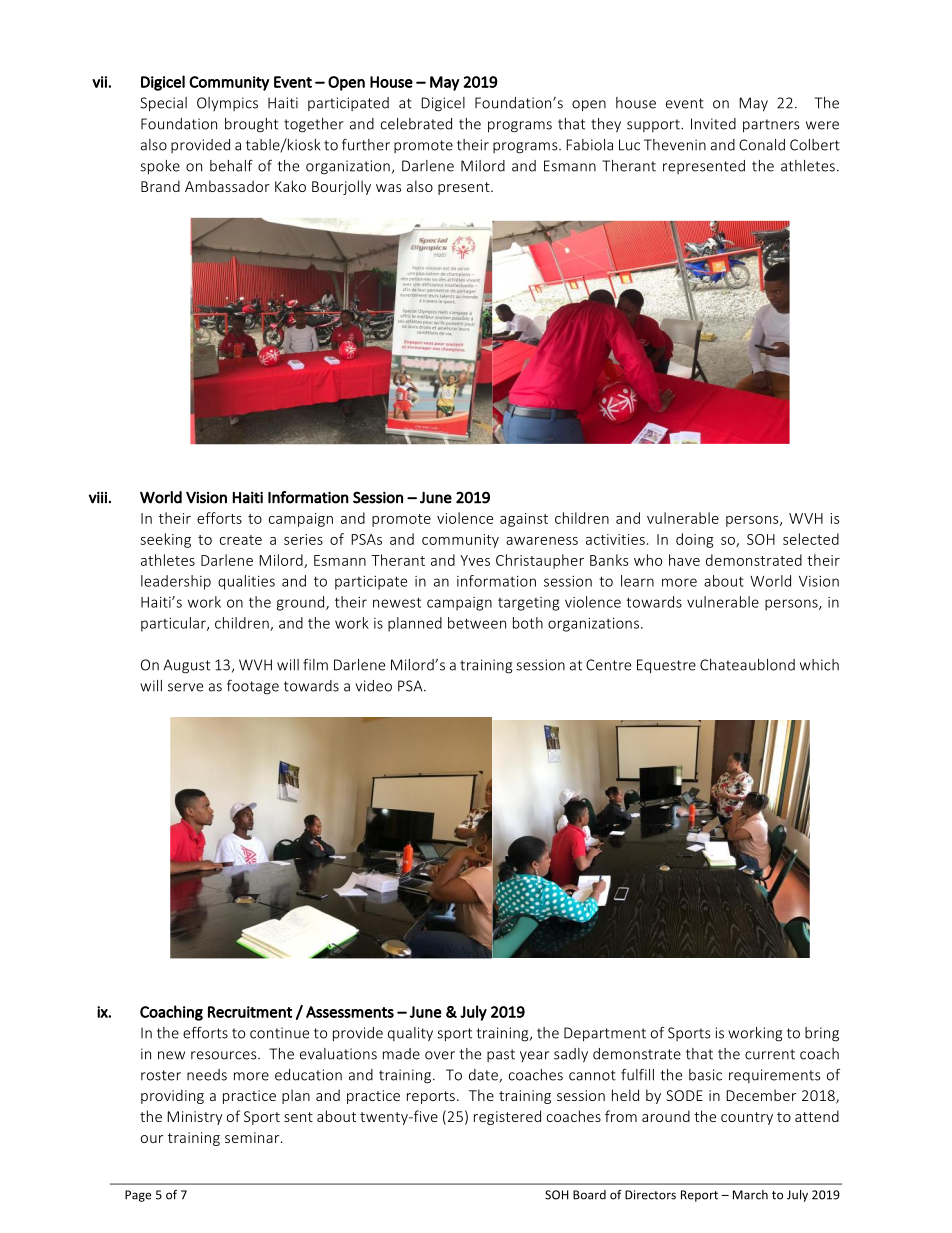 Image resolution: width=952 pixels, height=1233 pixels. I want to click on spoke, so click(160, 167).
